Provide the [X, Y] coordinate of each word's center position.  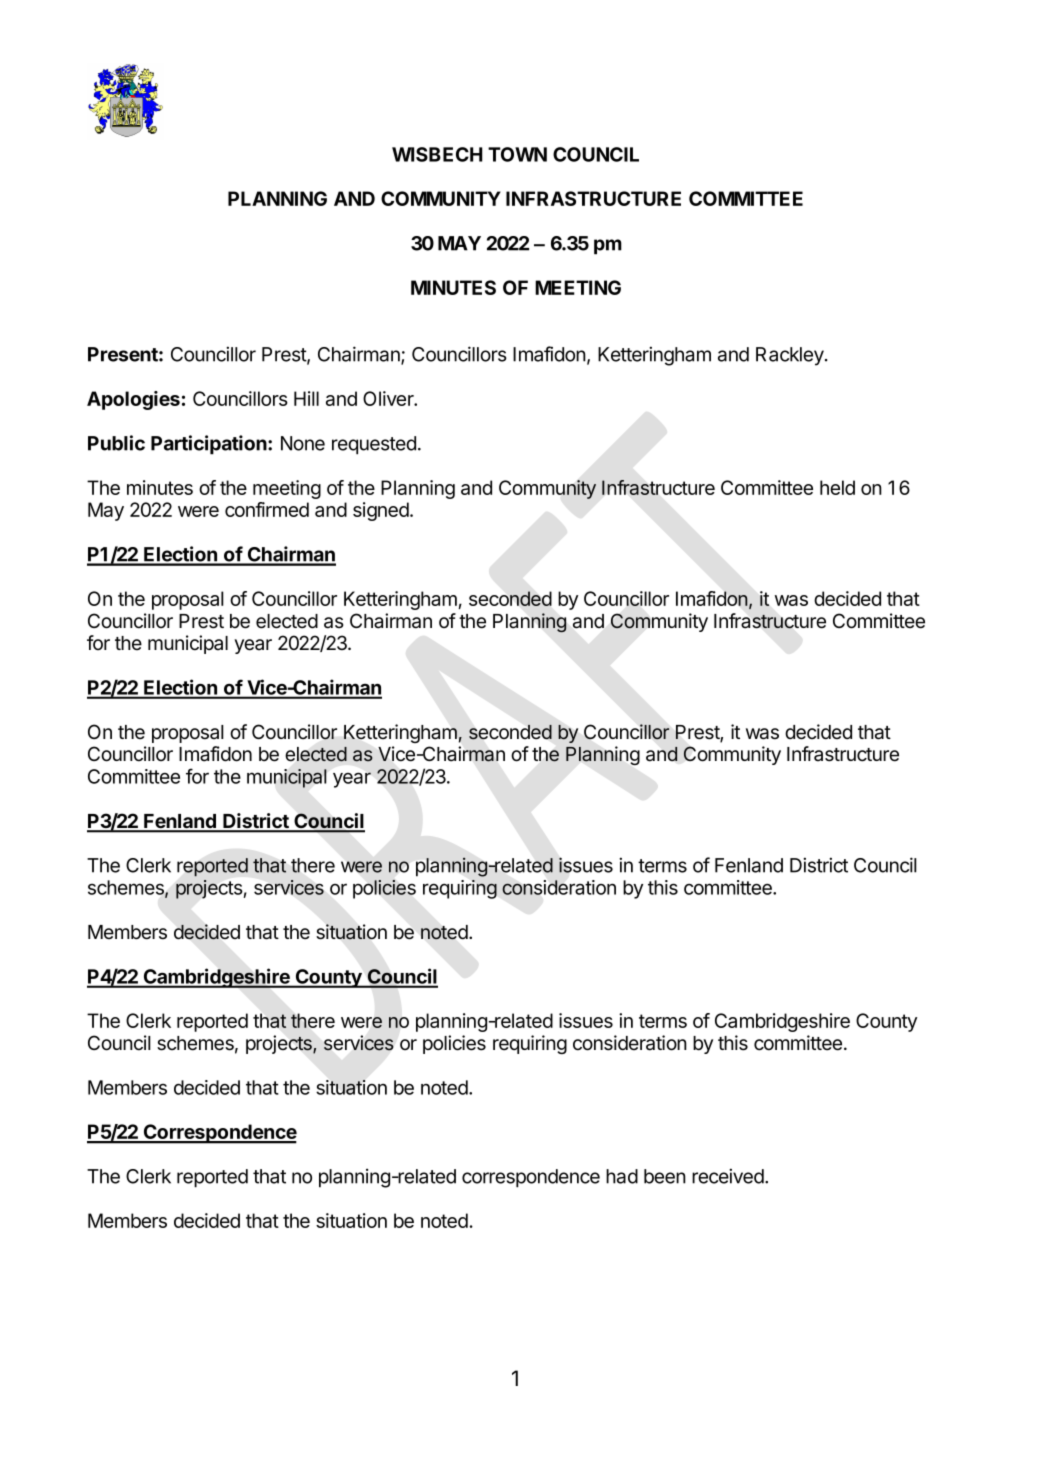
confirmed [267, 509]
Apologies [133, 400]
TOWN [517, 154]
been [665, 1176]
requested [374, 445]
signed [382, 511]
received [728, 1176]
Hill [306, 398]
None [303, 443]
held [837, 487]
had [622, 1176]
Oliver [389, 398]
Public [116, 443]
